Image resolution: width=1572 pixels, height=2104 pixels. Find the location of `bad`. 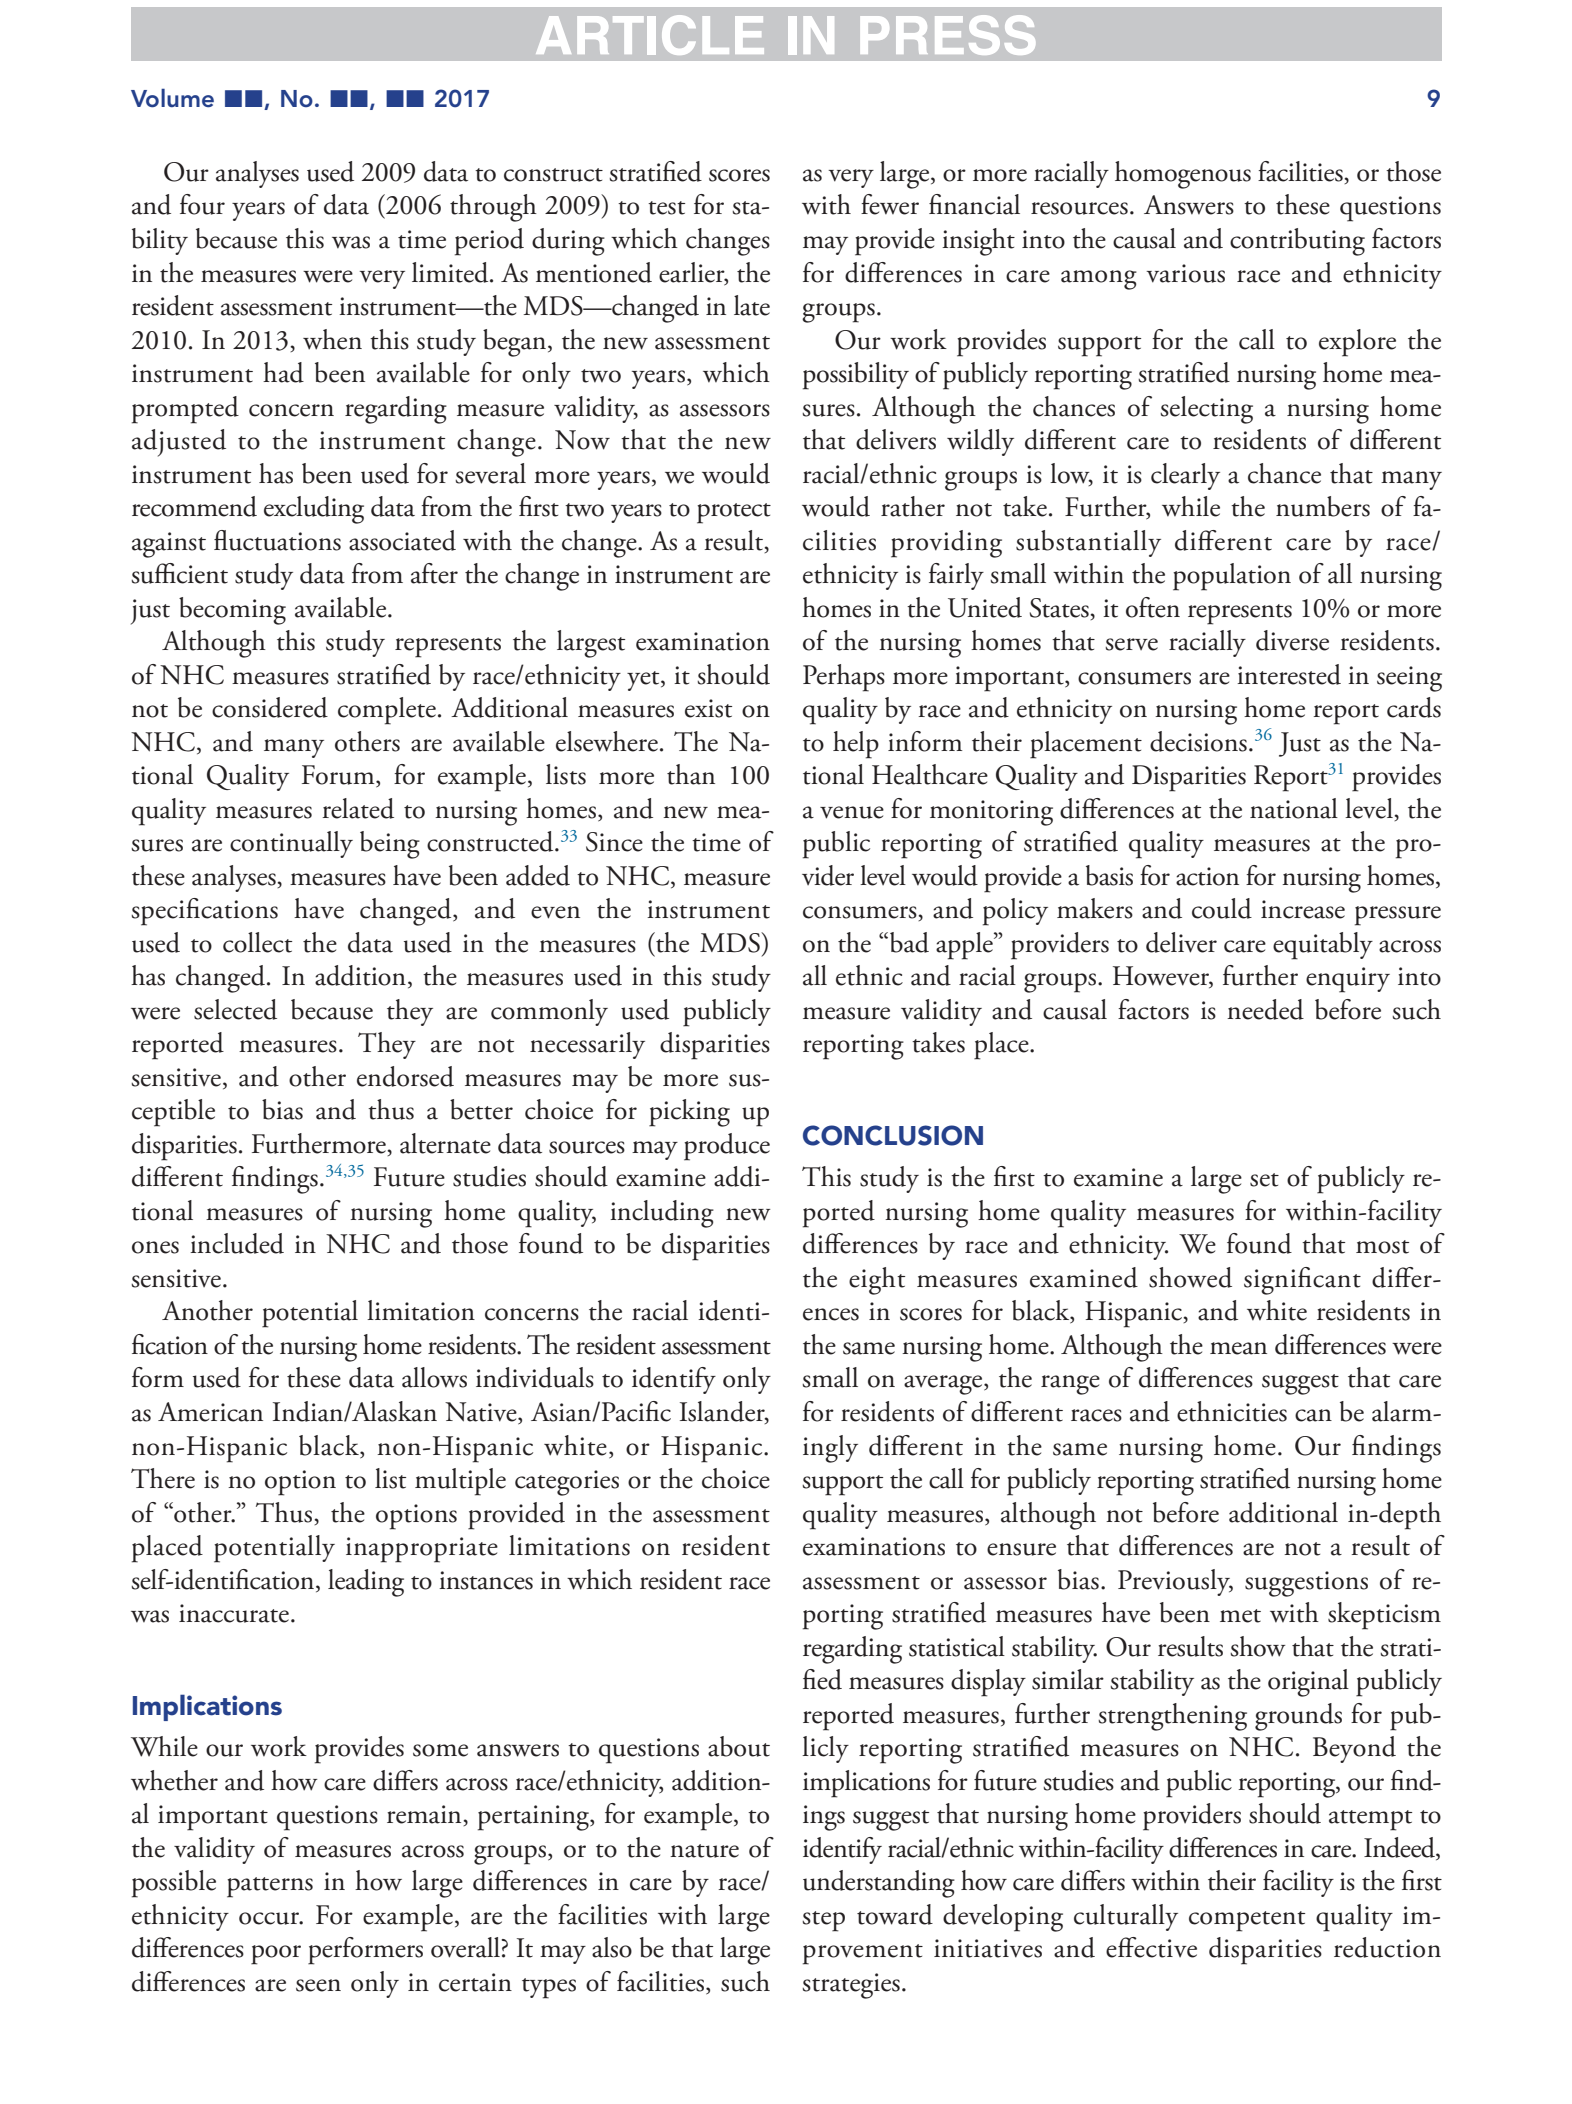

bad is located at coordinates (909, 942).
